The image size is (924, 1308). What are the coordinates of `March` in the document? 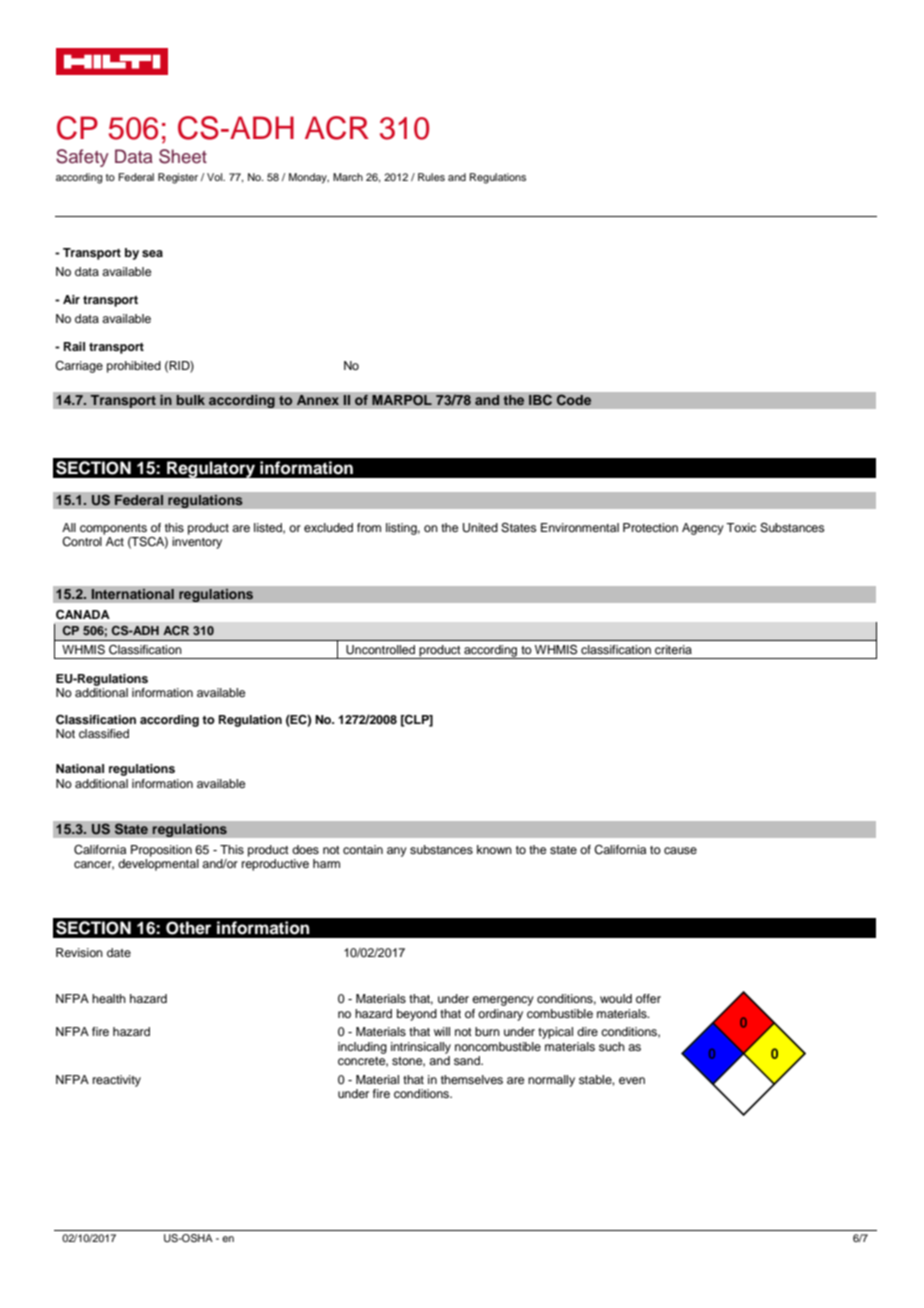 It's located at (348, 177).
